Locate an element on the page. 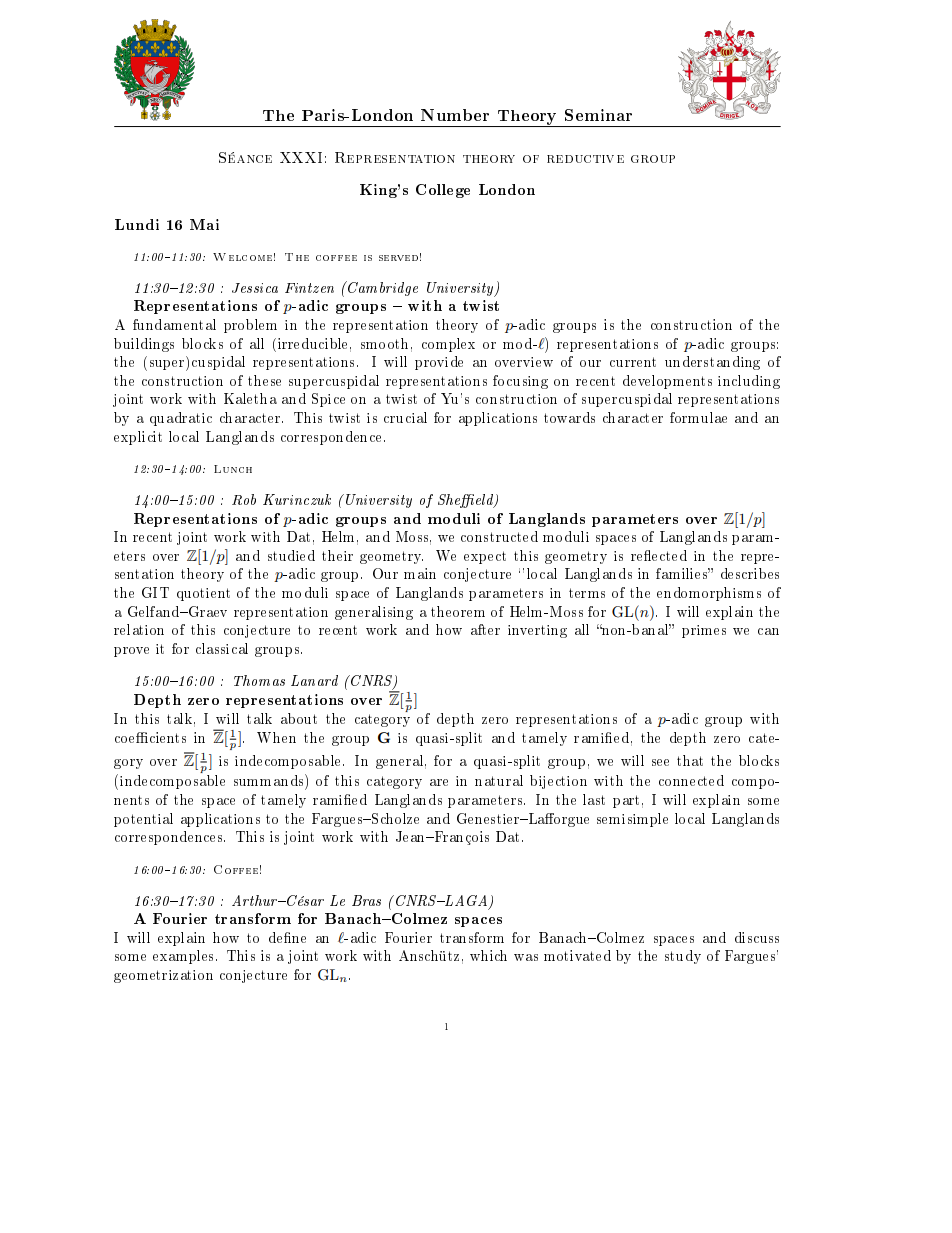  examples is located at coordinates (183, 957).
